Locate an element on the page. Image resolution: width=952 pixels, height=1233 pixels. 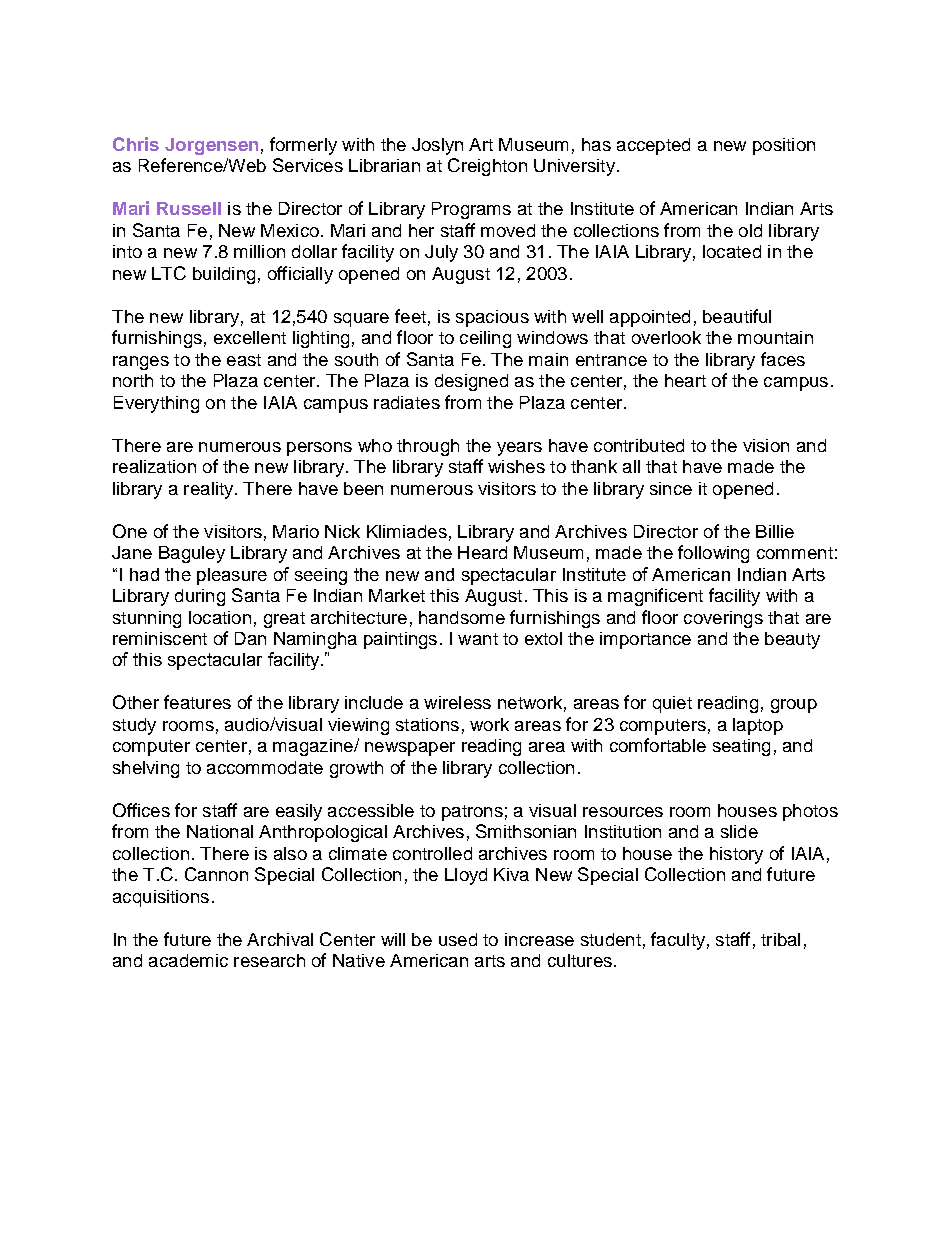
academic is located at coordinates (188, 960).
